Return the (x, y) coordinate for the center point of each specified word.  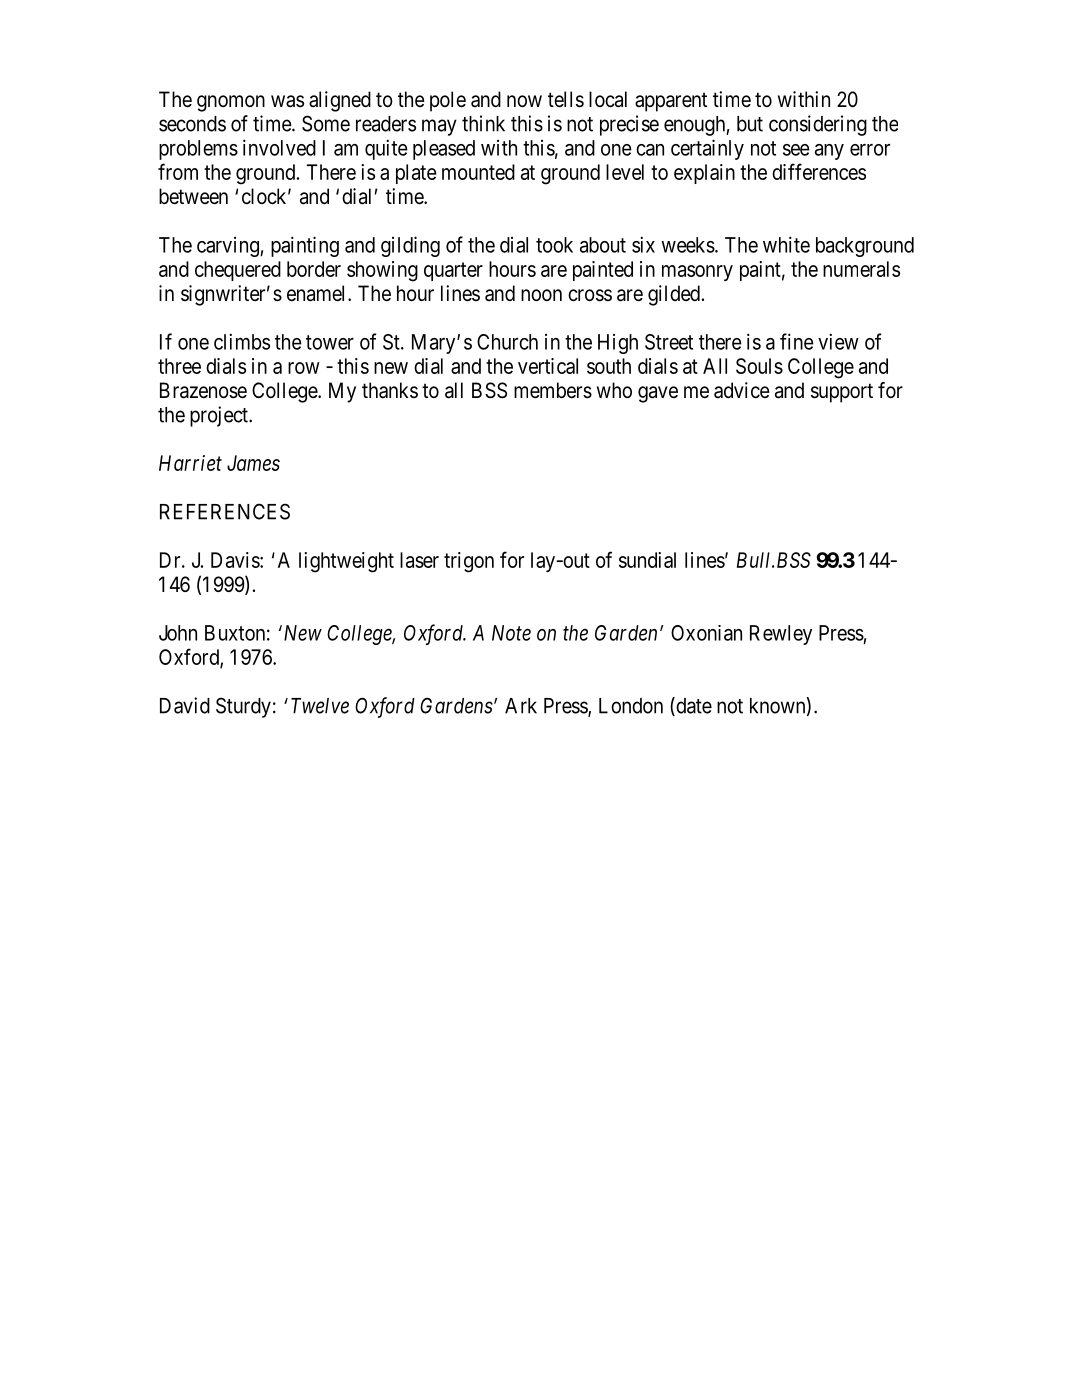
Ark (521, 706)
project (220, 416)
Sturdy (243, 707)
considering (818, 125)
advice (742, 390)
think (483, 123)
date (693, 706)
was (287, 101)
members (553, 390)
